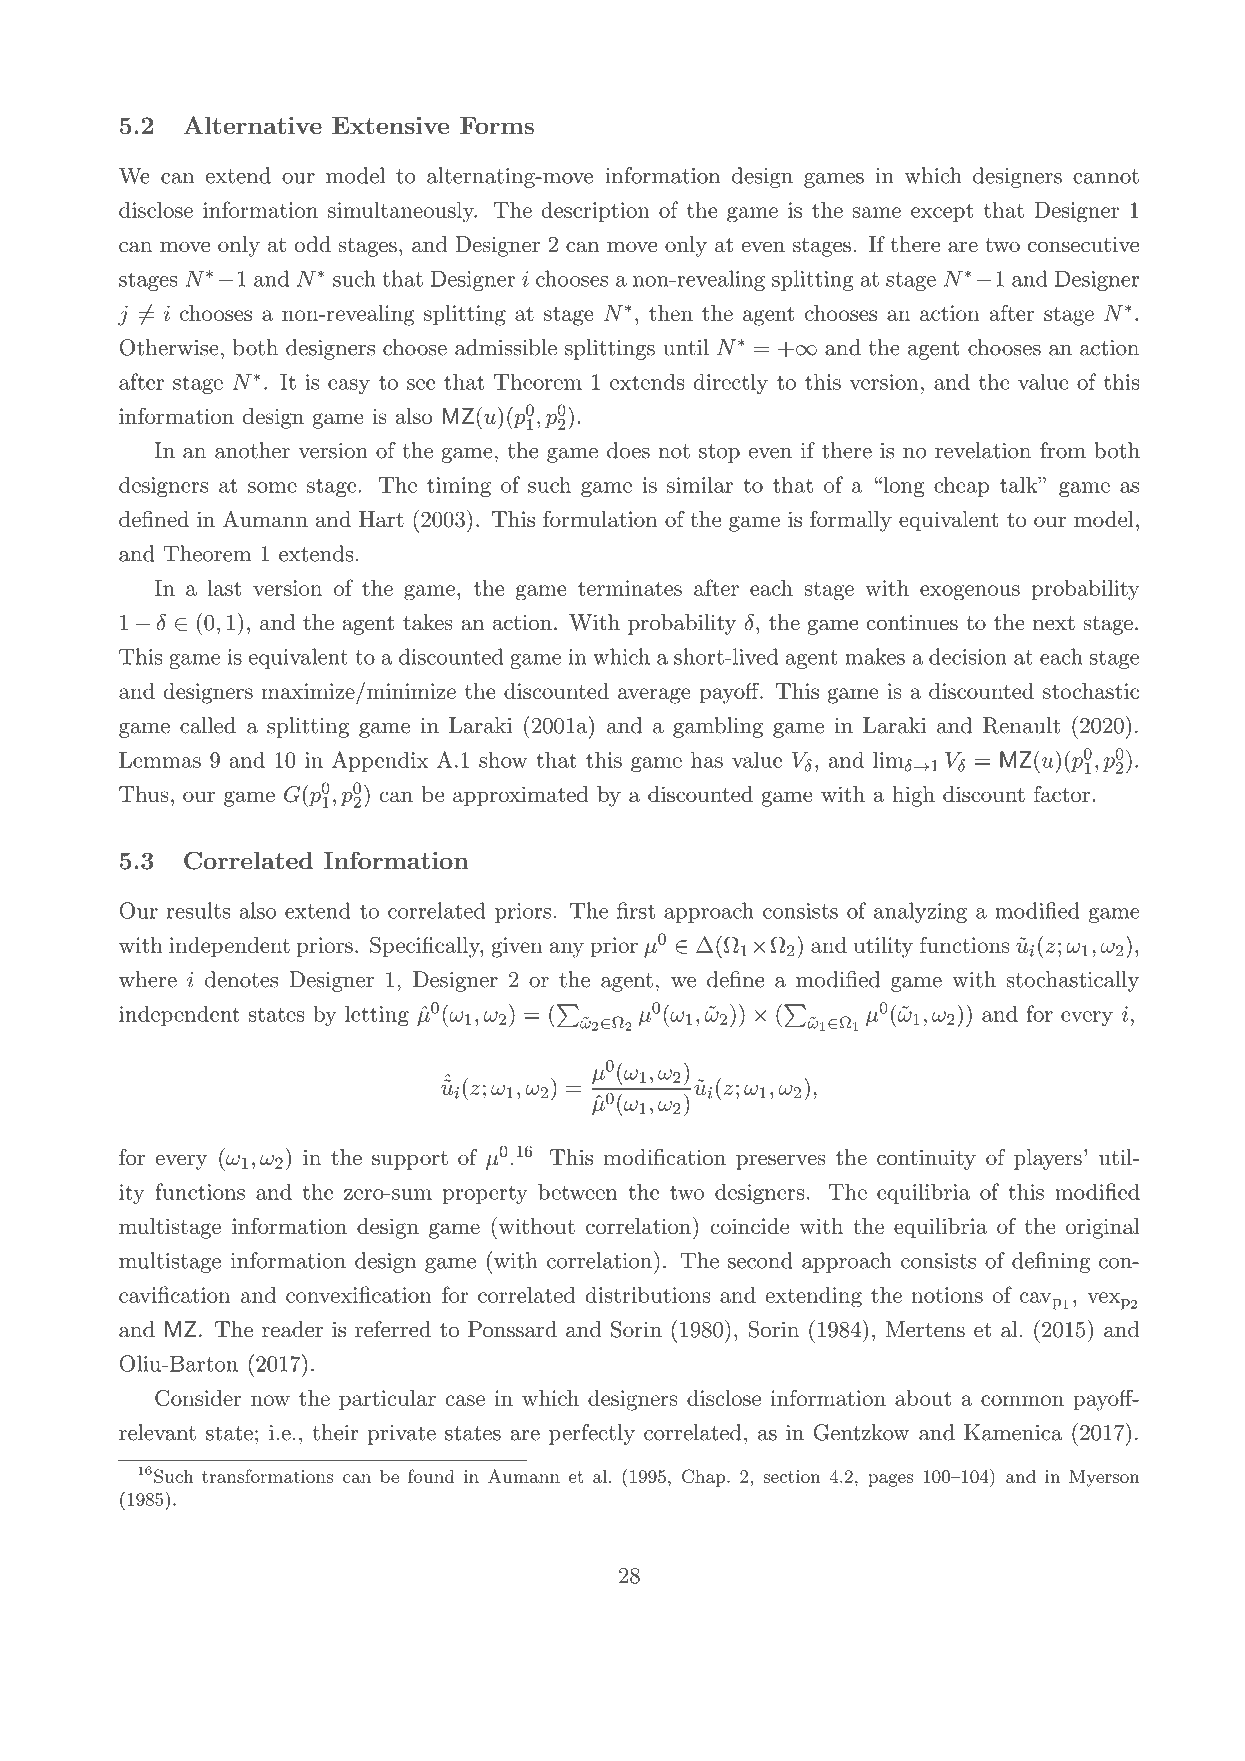 The image size is (1245, 1761). Describe the element at coordinates (636, 910) in the page. I see `first` at that location.
